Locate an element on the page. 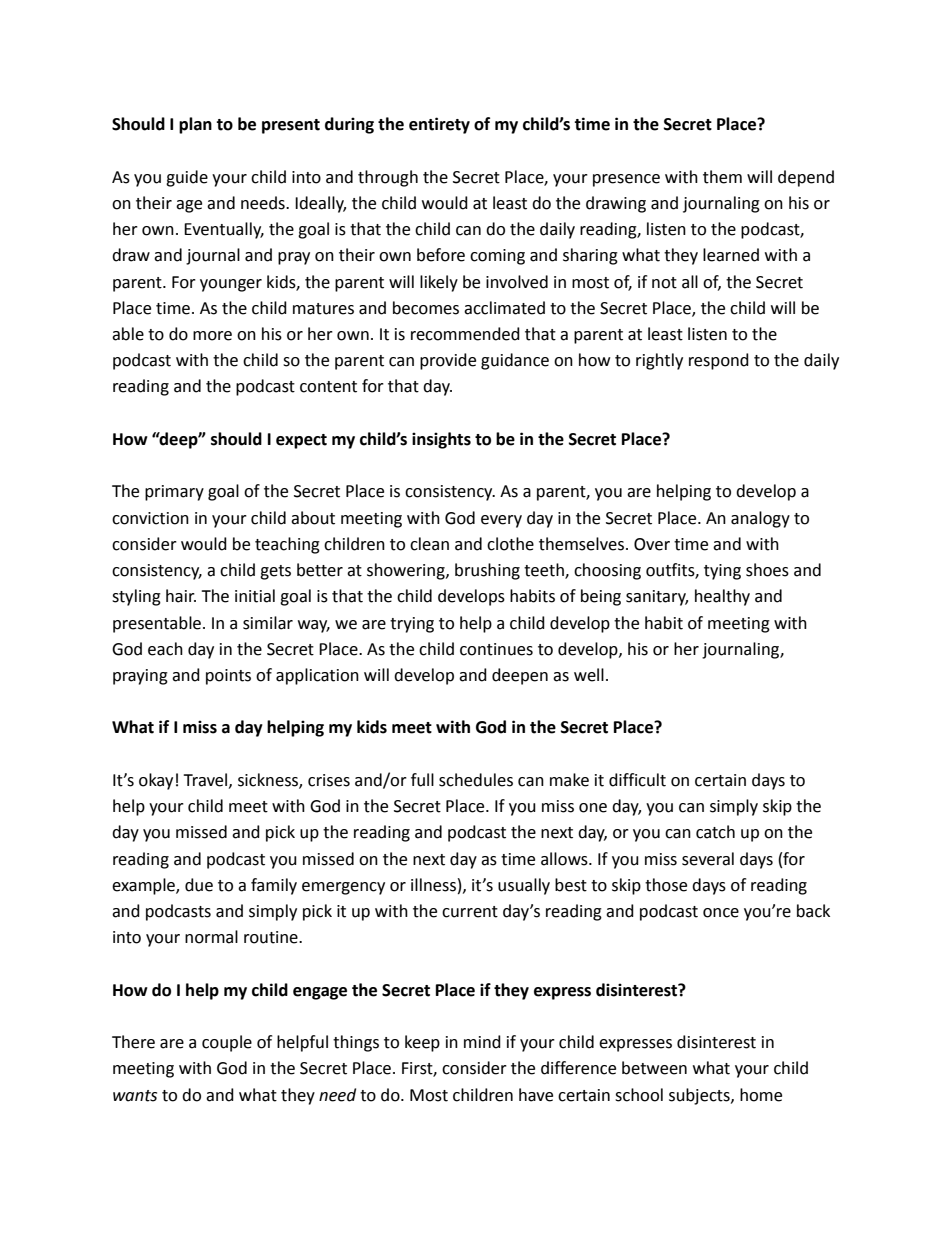 Image resolution: width=952 pixels, height=1233 pixels. guide is located at coordinates (187, 178).
